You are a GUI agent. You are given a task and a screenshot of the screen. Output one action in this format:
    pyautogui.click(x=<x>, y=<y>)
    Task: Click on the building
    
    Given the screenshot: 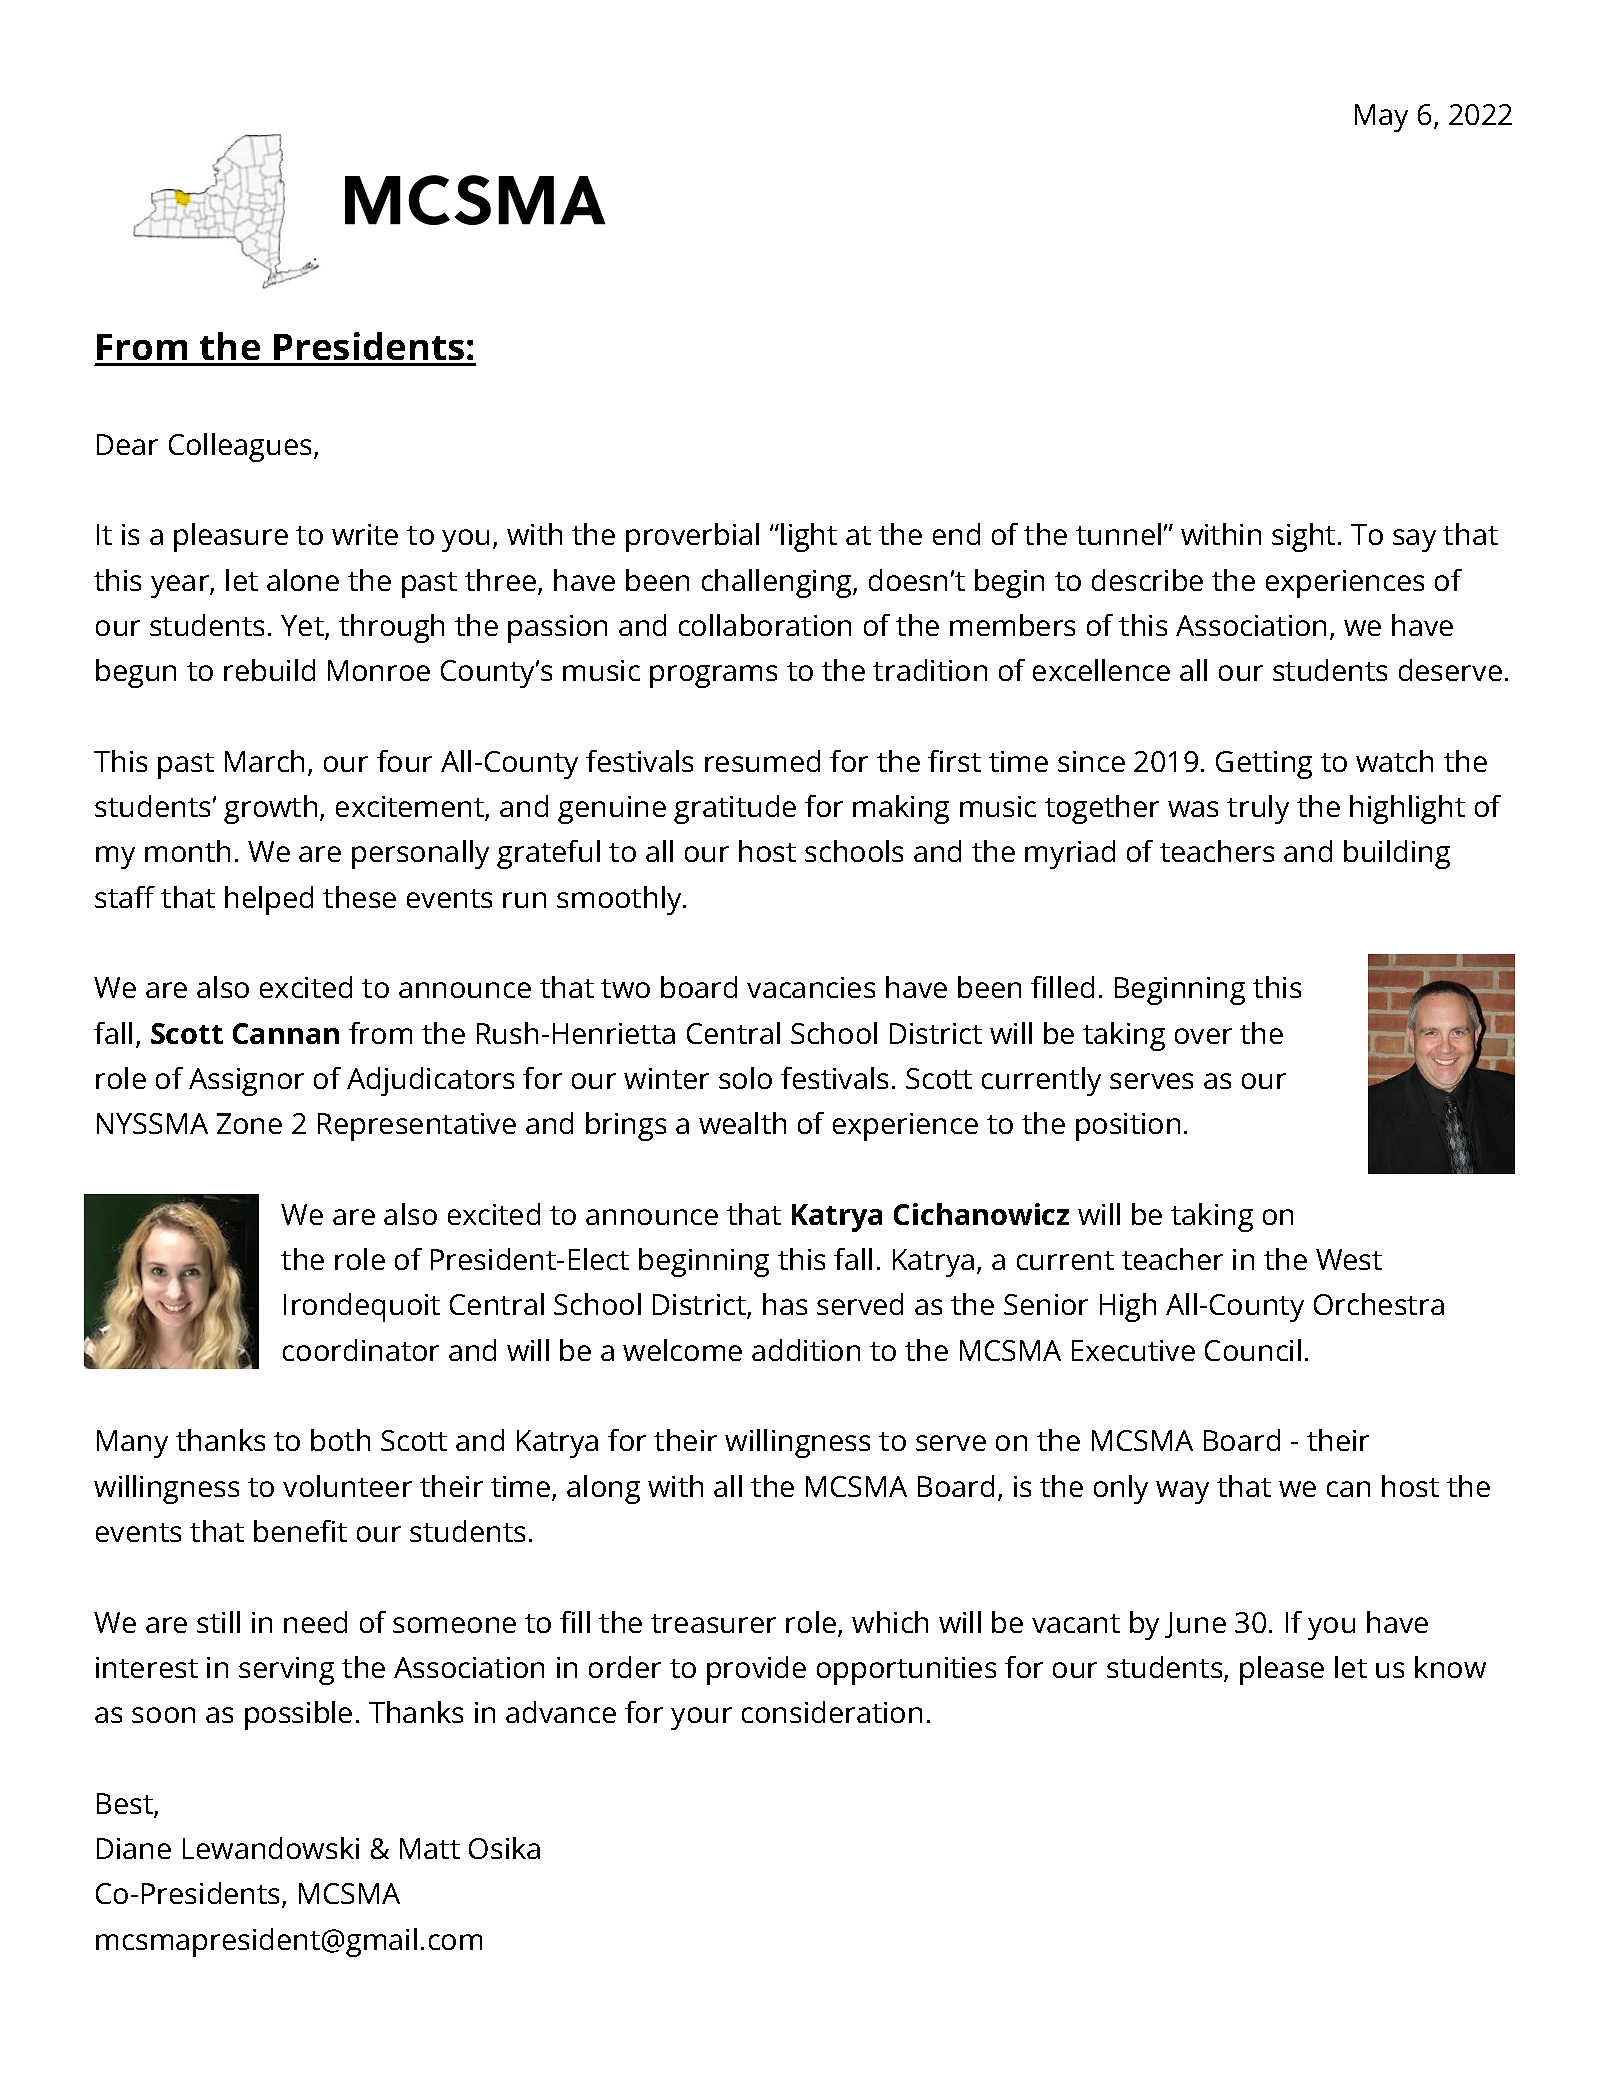 What is the action you would take?
    pyautogui.click(x=1397, y=854)
